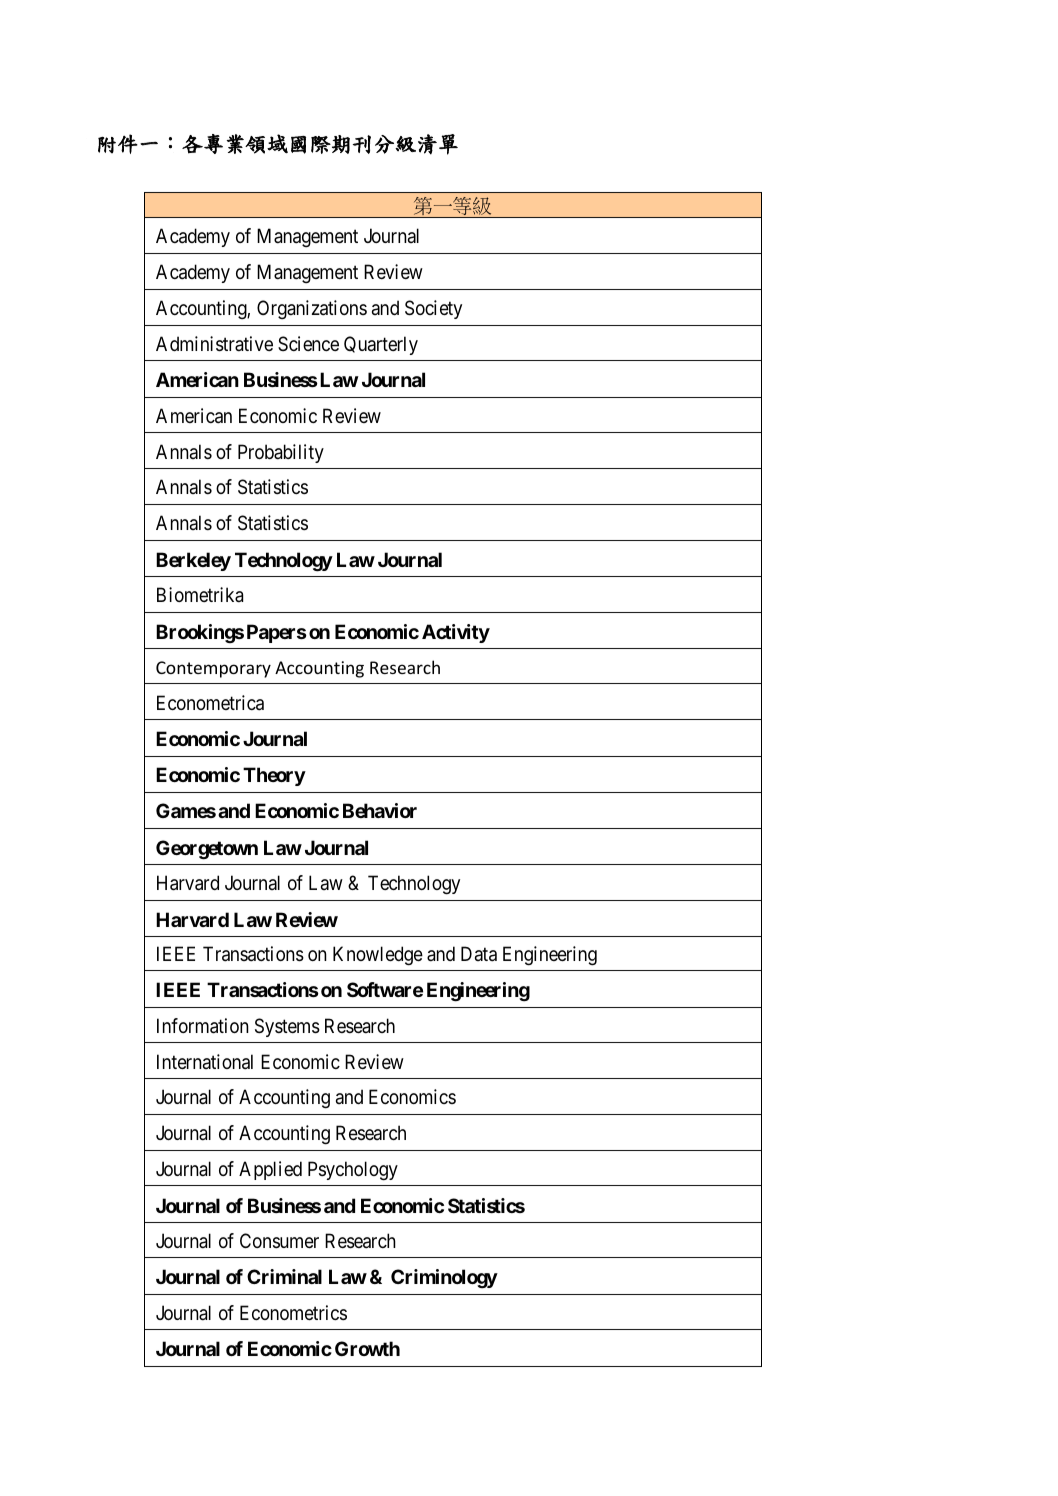 The image size is (1058, 1496). What do you see at coordinates (456, 633) in the image?
I see `Activity` at bounding box center [456, 633].
